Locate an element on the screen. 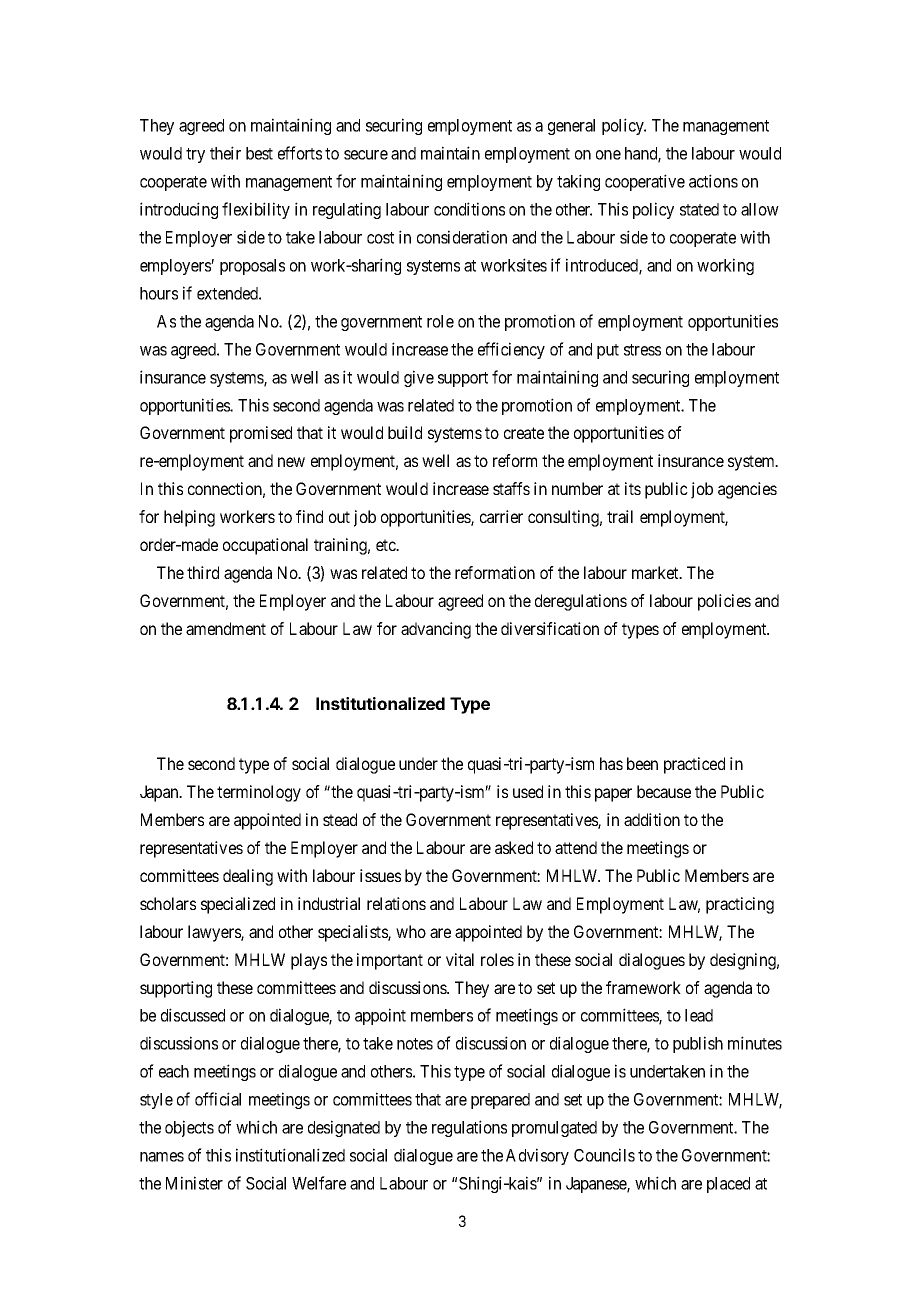  their is located at coordinates (225, 153).
